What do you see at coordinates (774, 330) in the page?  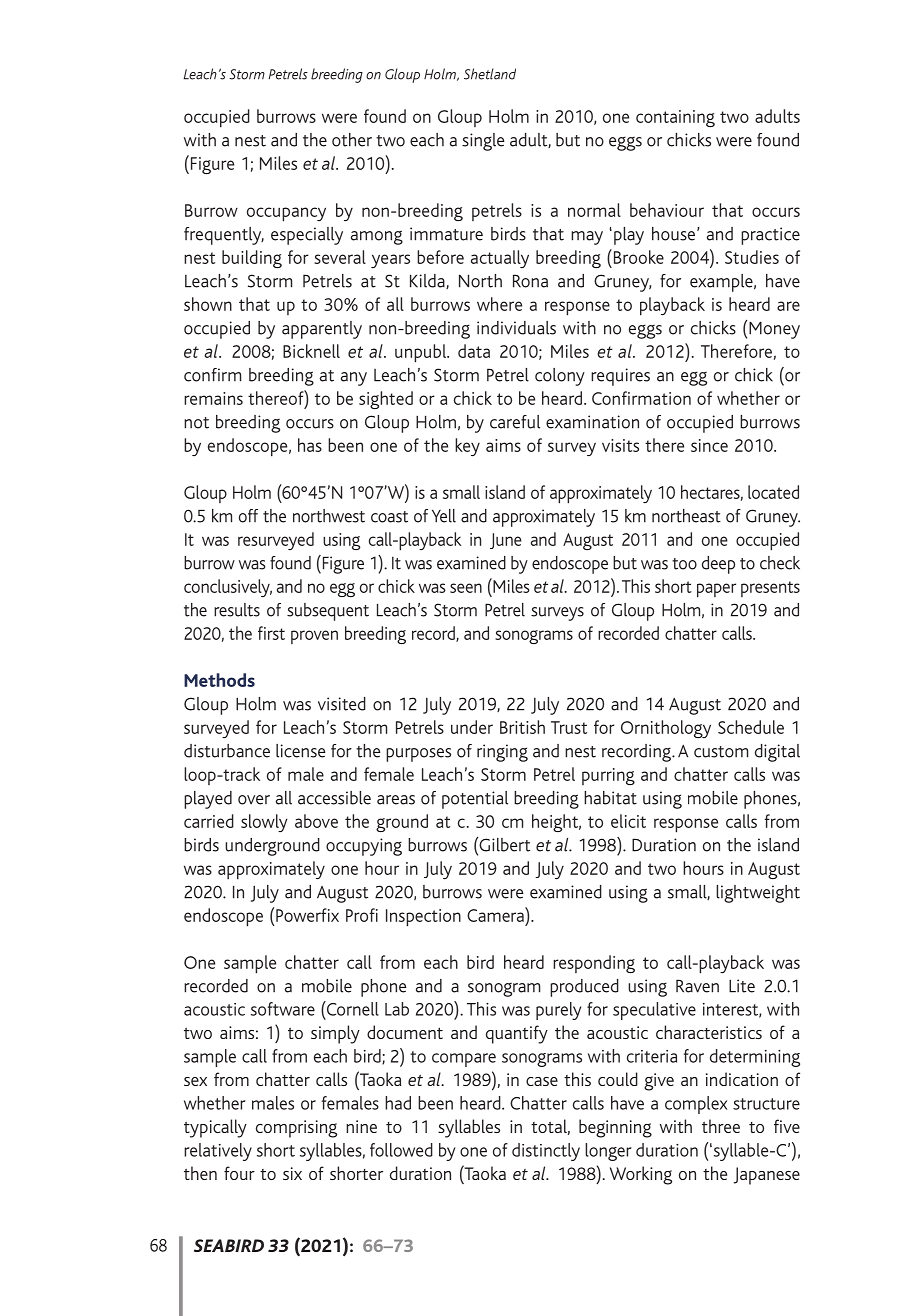 I see `Money` at bounding box center [774, 330].
